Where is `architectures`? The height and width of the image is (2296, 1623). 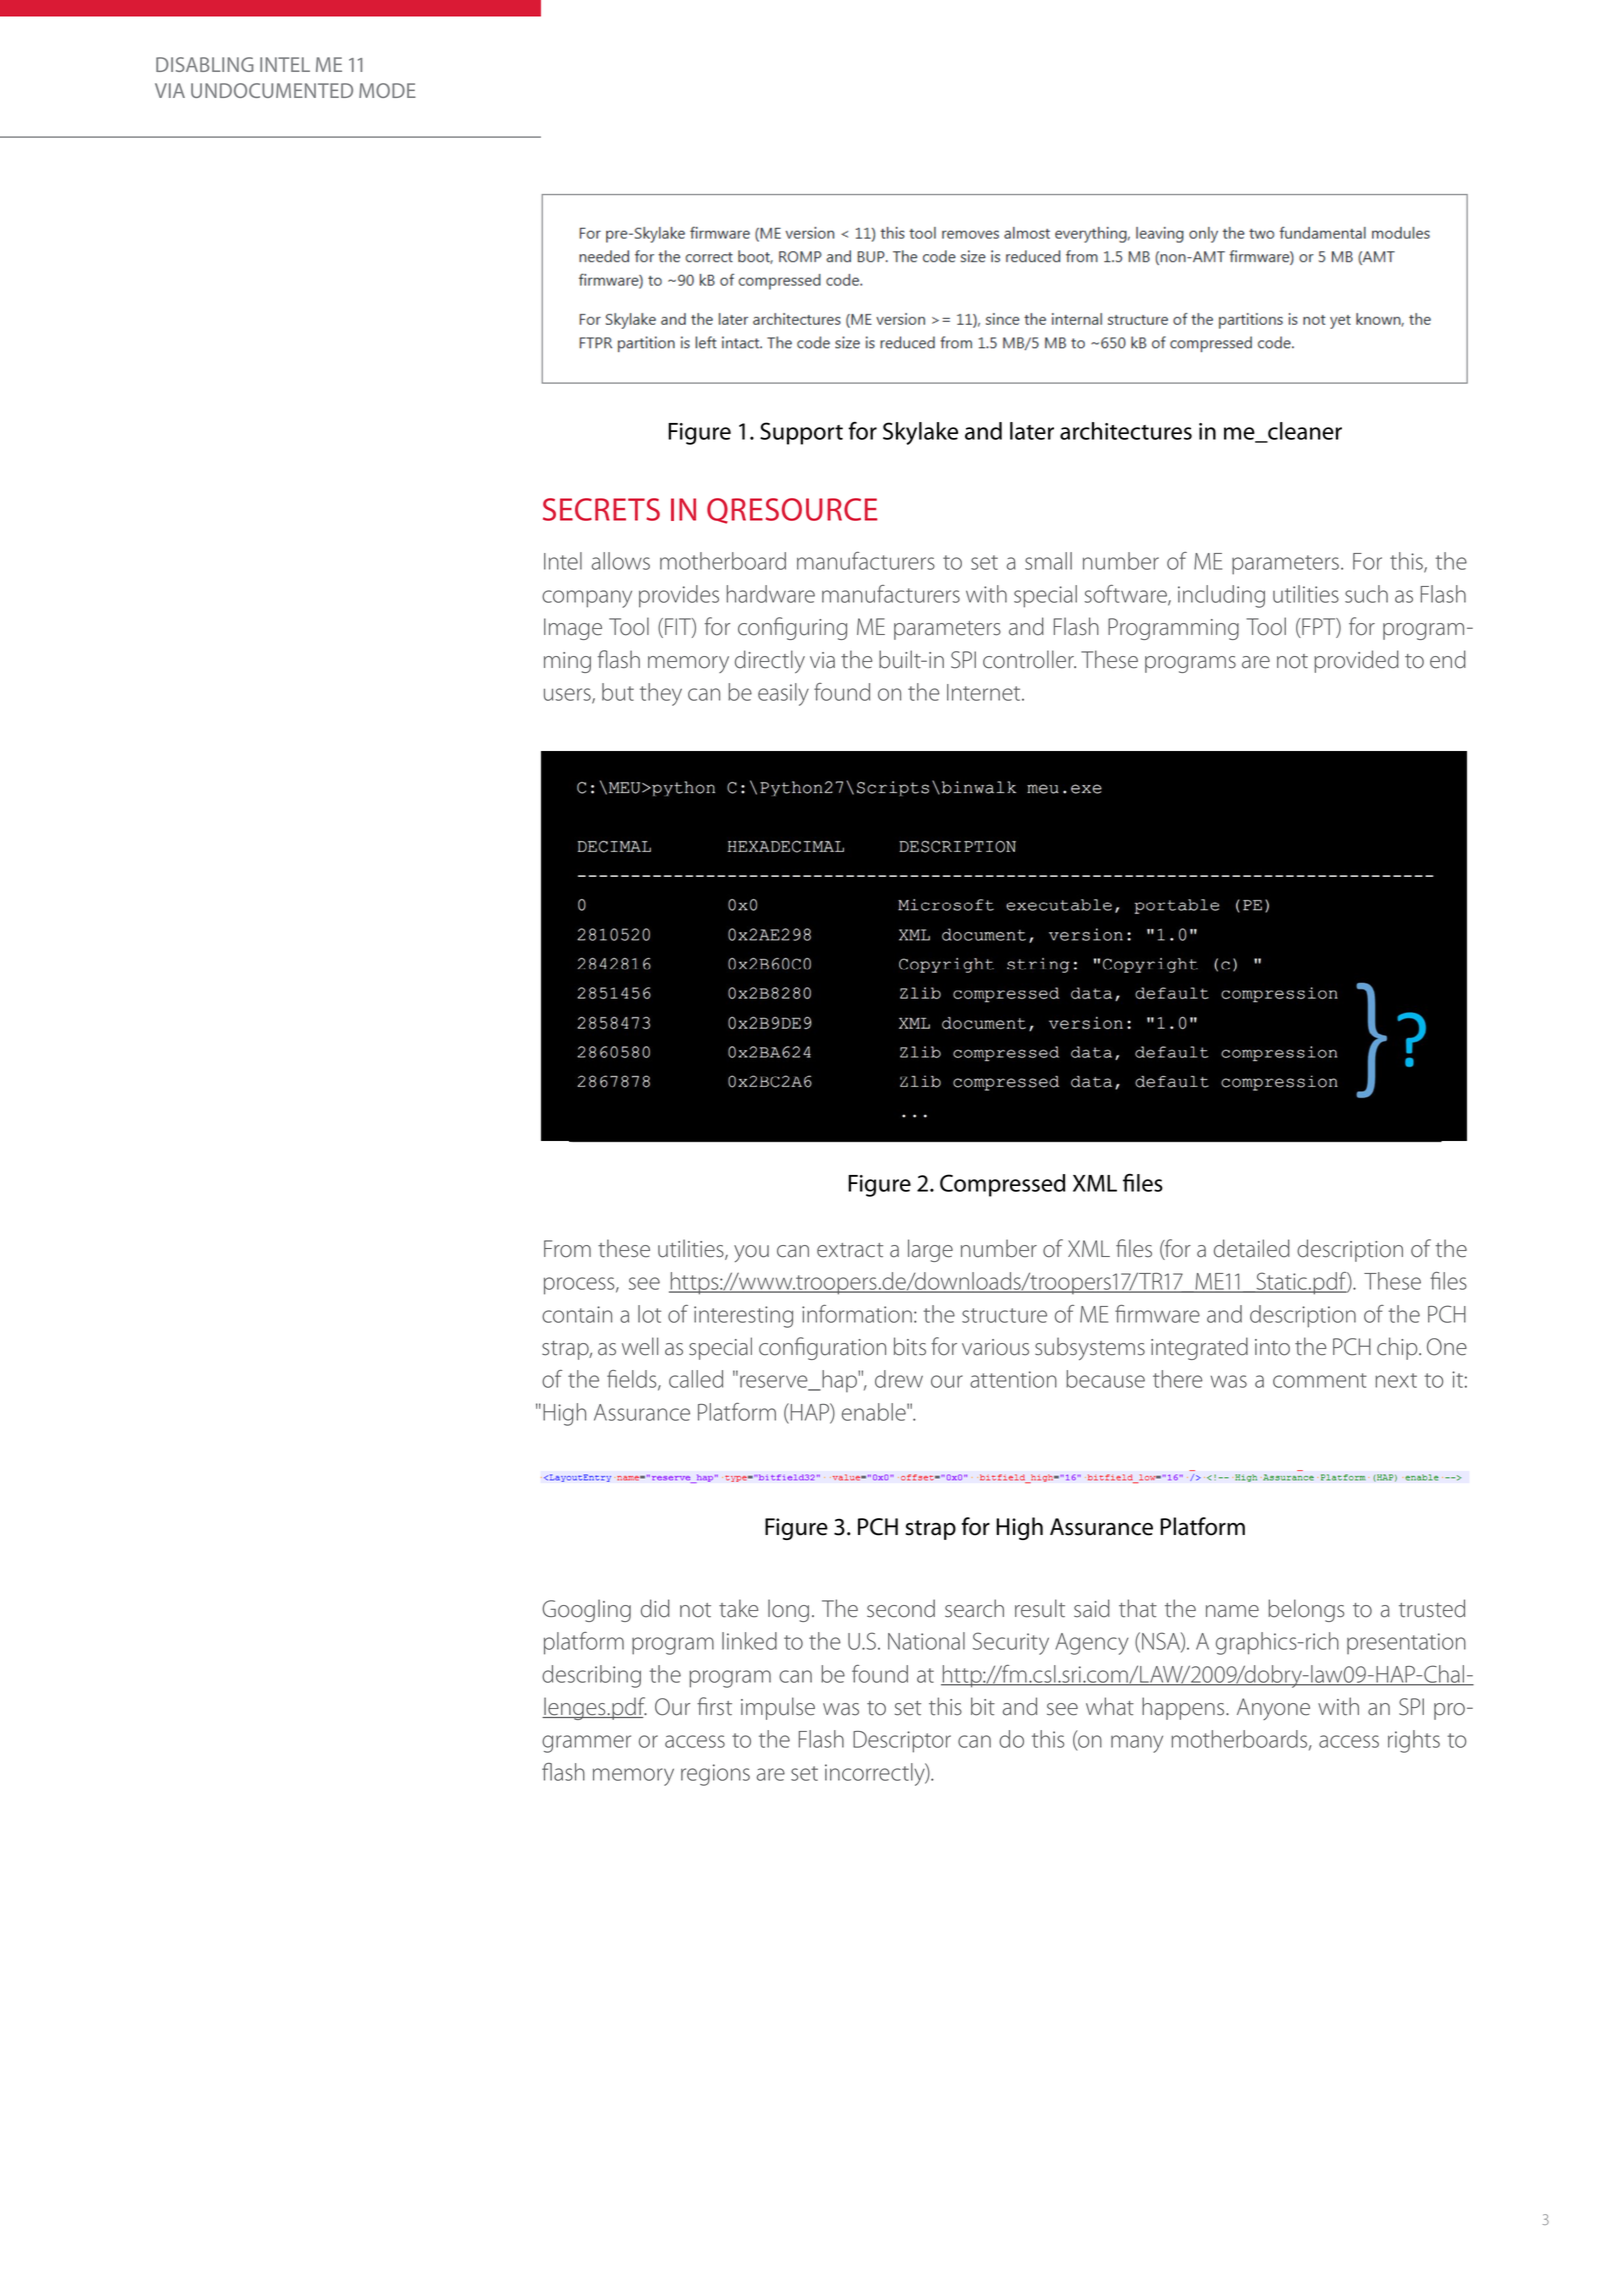 architectures is located at coordinates (1126, 431).
